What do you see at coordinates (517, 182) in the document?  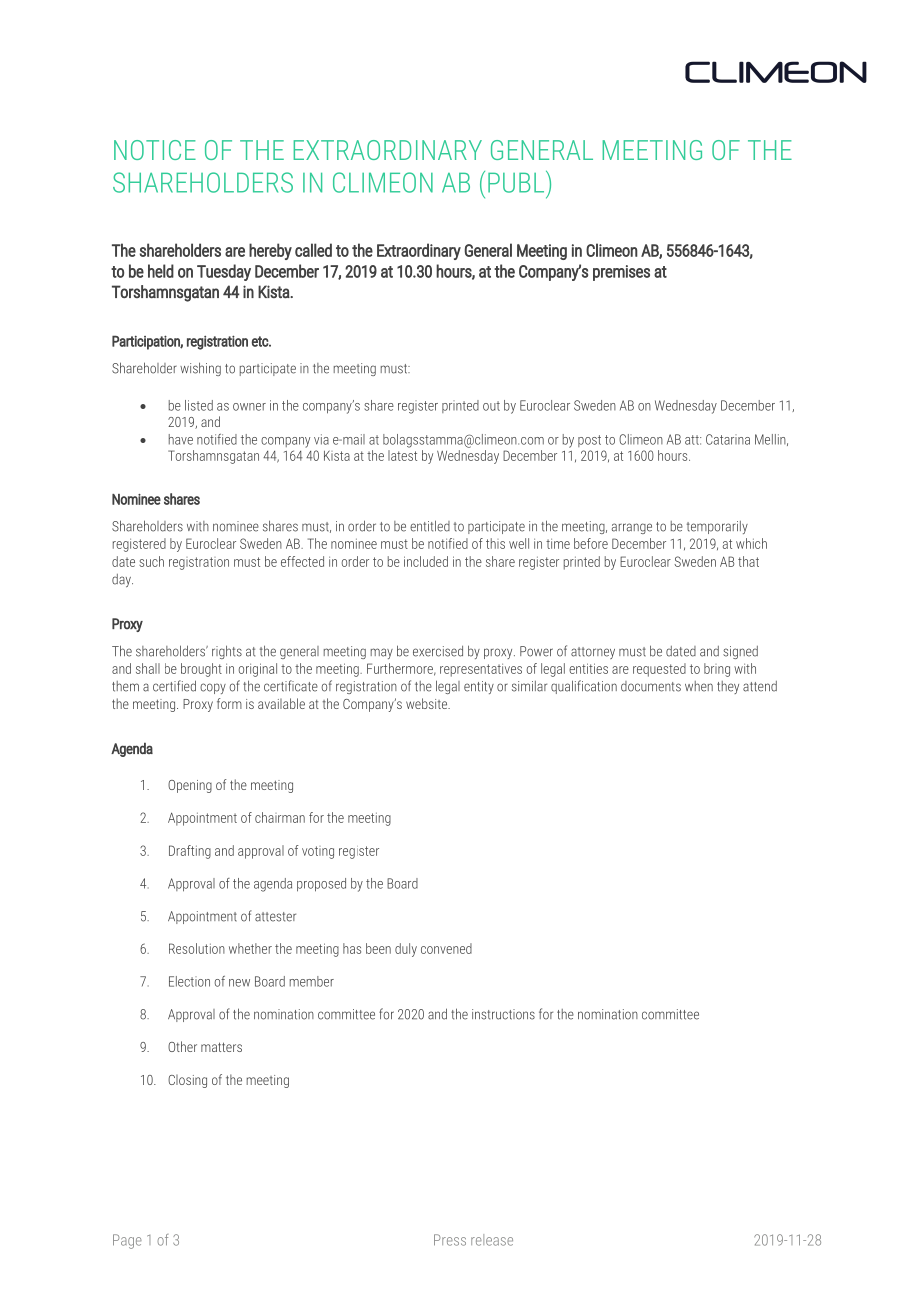 I see `PUBL` at bounding box center [517, 182].
